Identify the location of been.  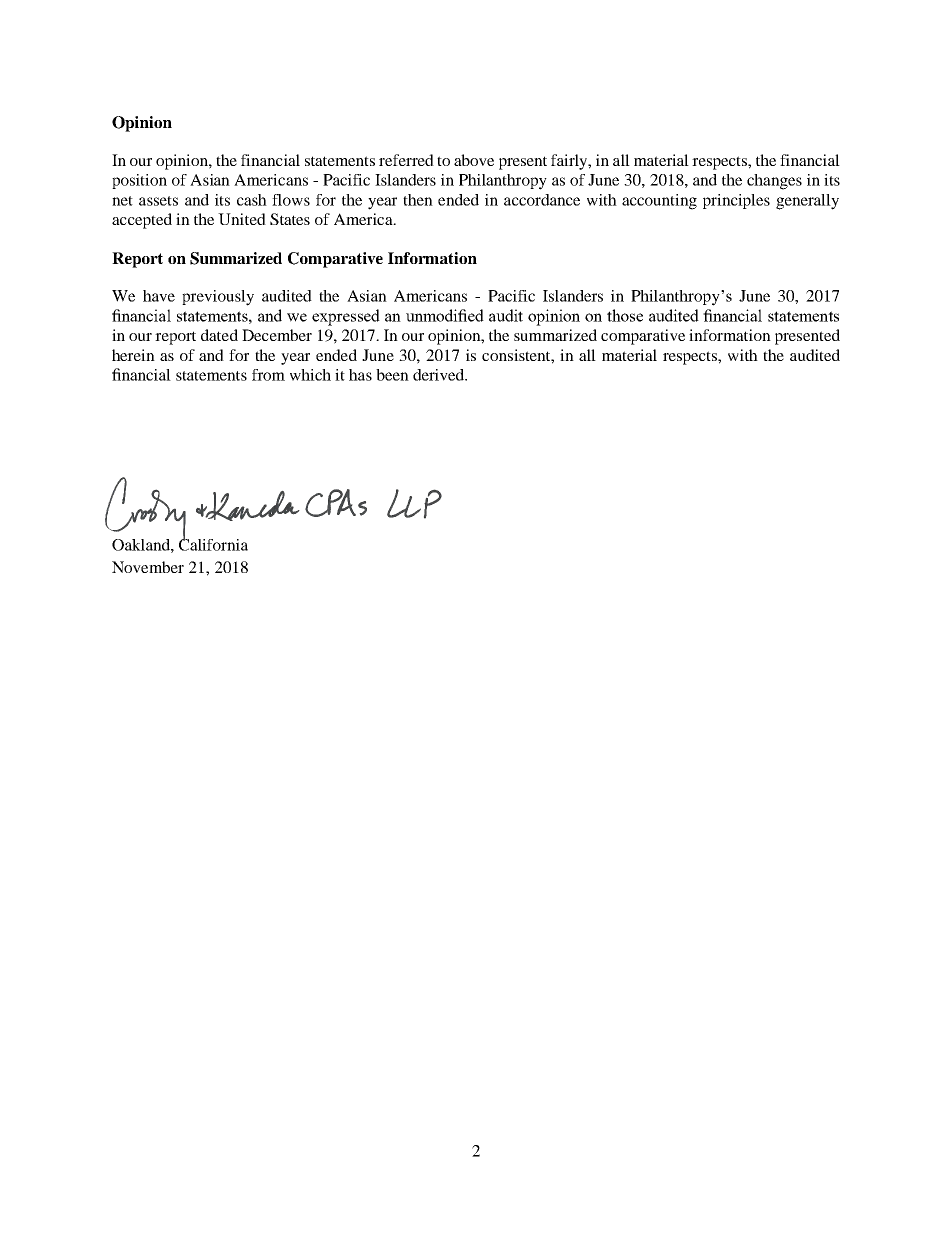
(392, 375).
